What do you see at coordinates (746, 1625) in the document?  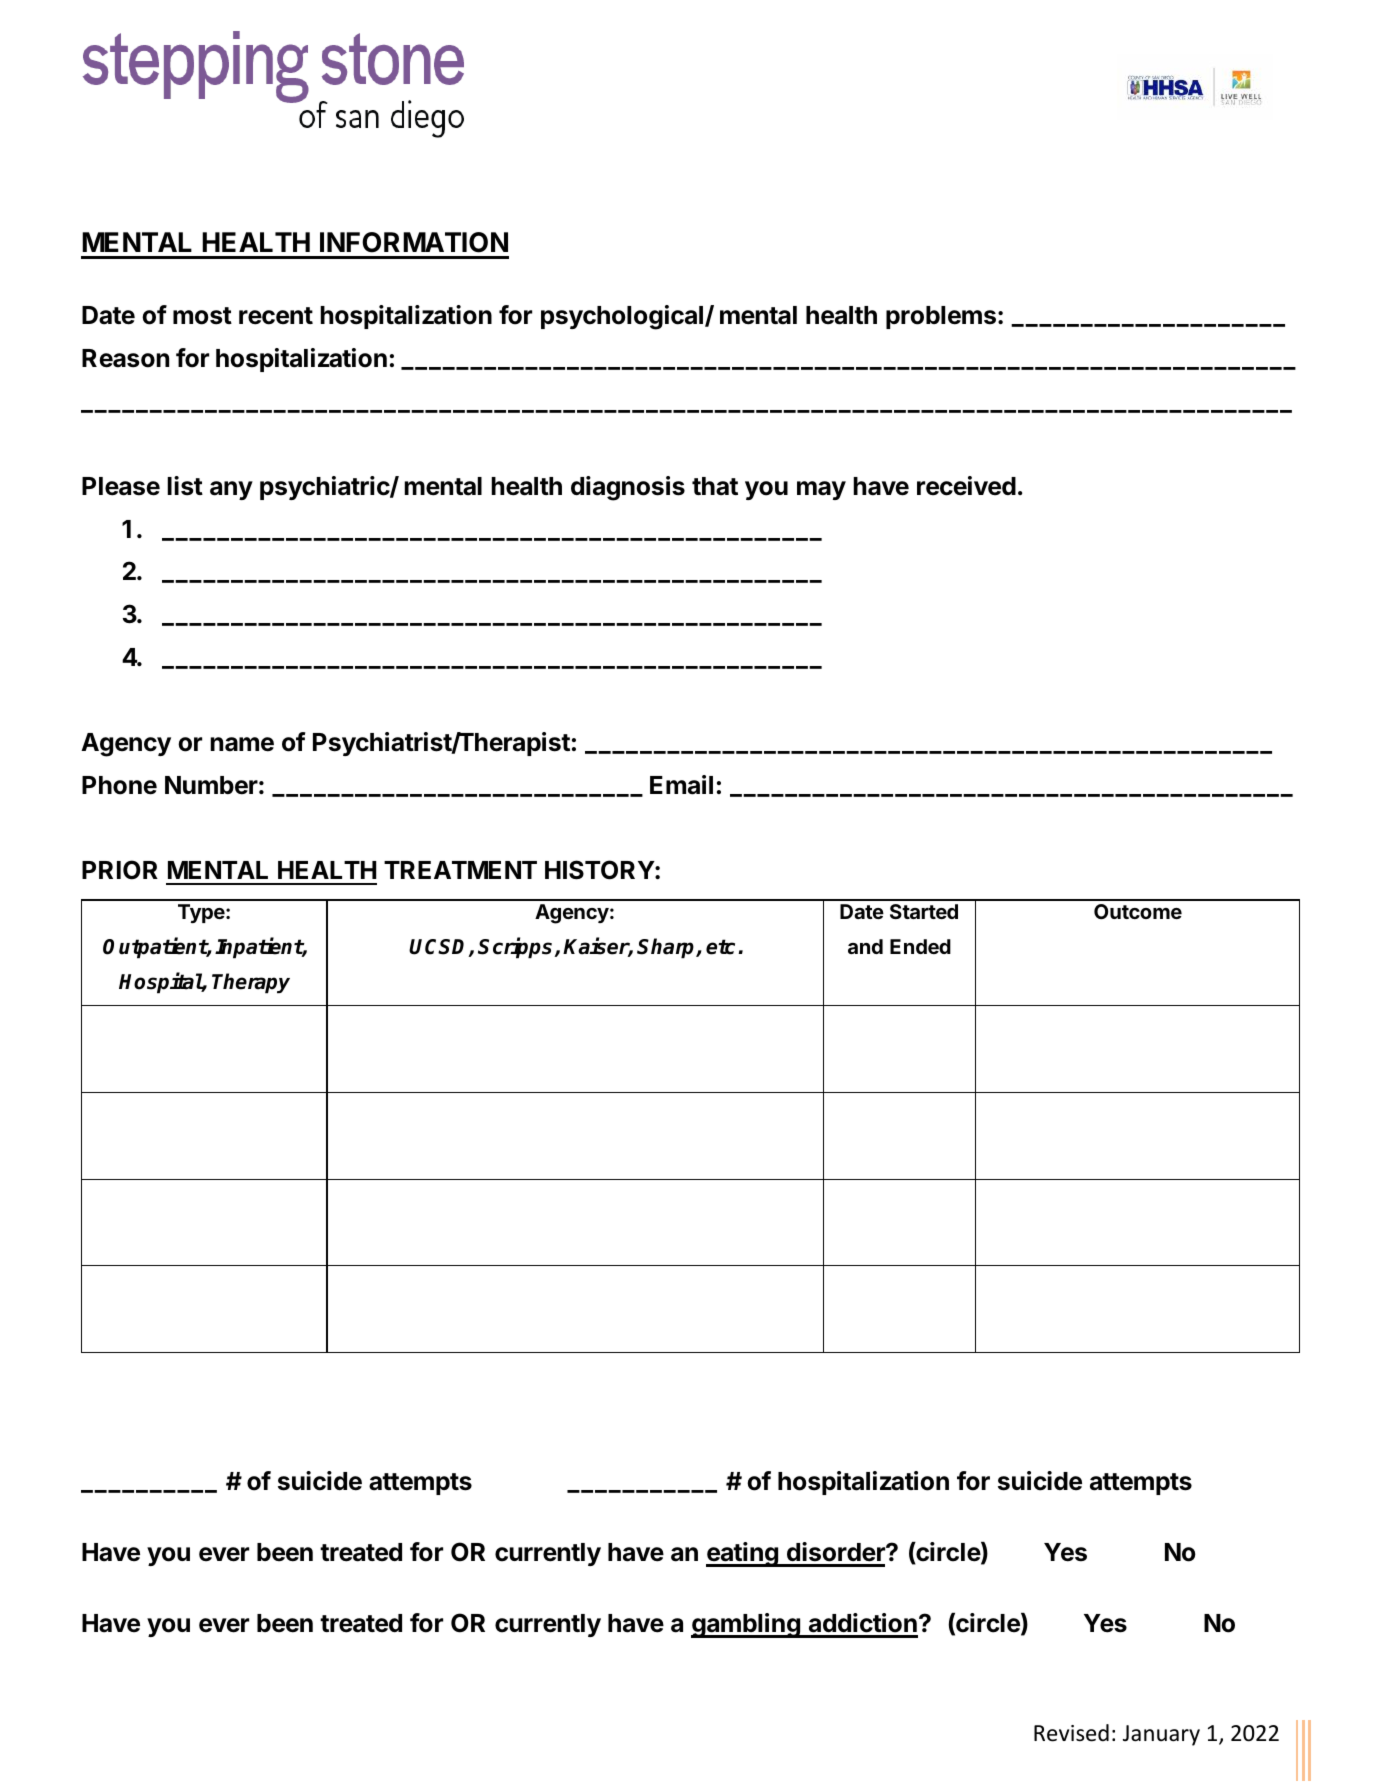 I see `gambling` at bounding box center [746, 1625].
